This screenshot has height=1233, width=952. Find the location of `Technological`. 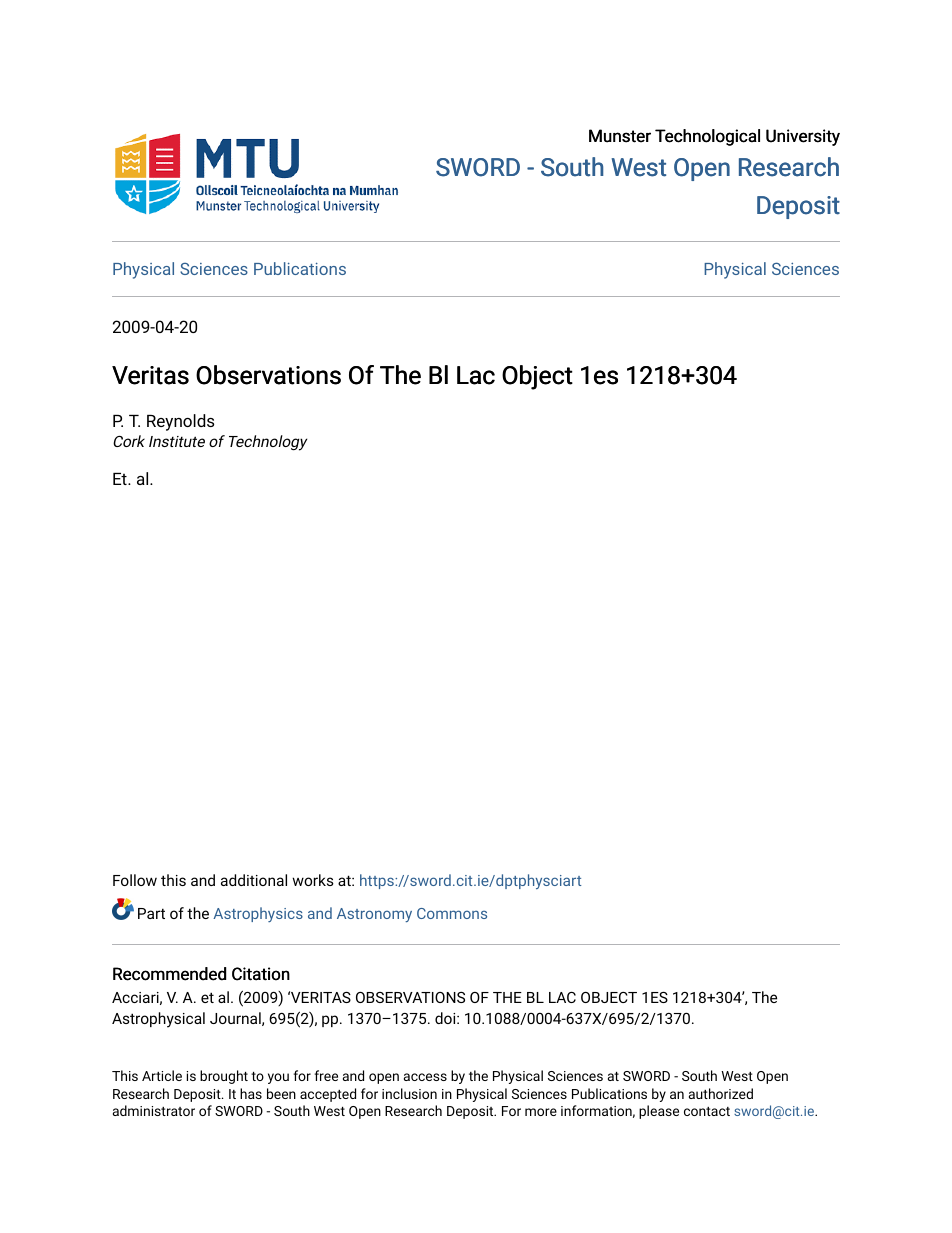

Technological is located at coordinates (707, 137).
